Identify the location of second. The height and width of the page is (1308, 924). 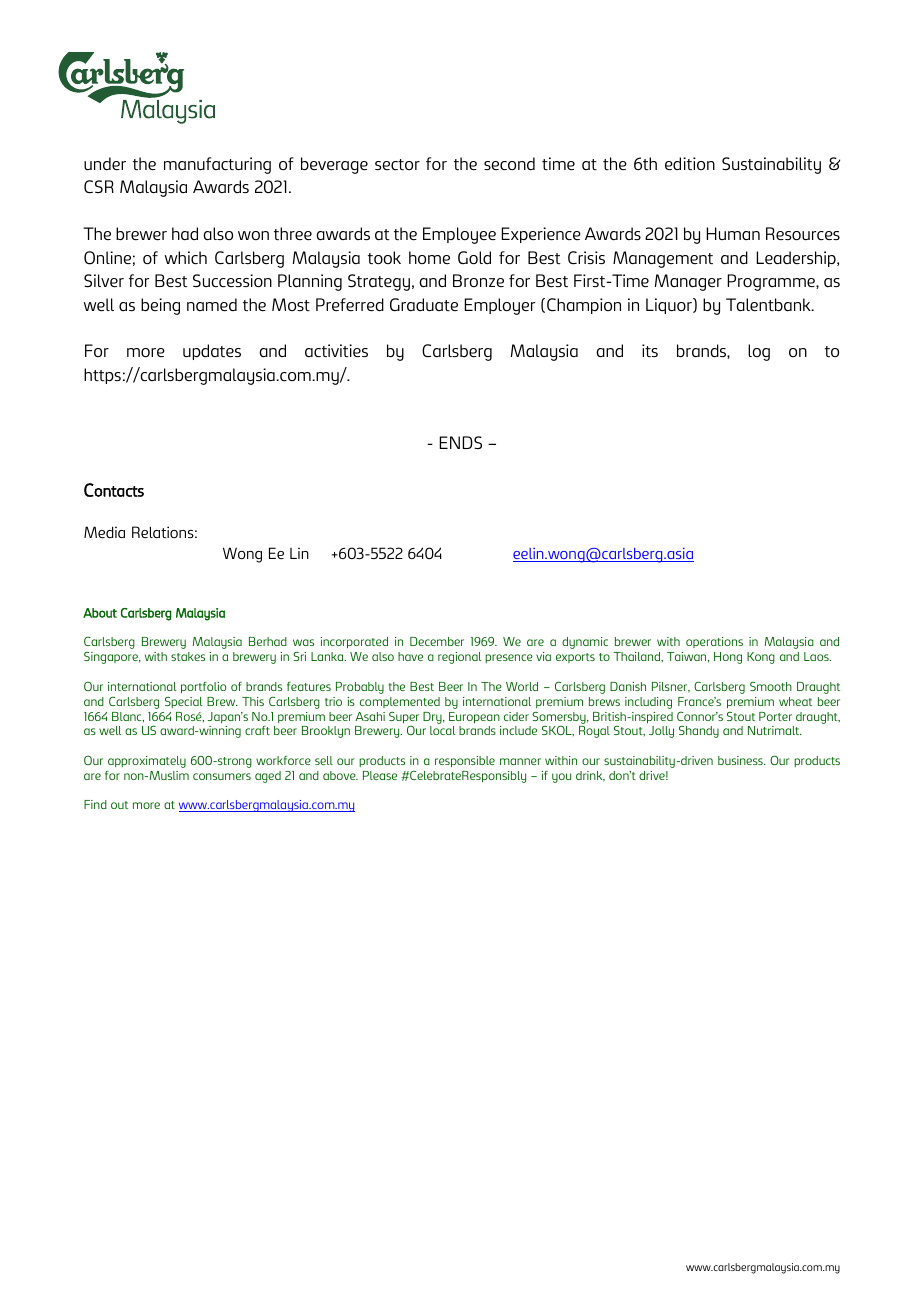
(509, 163).
